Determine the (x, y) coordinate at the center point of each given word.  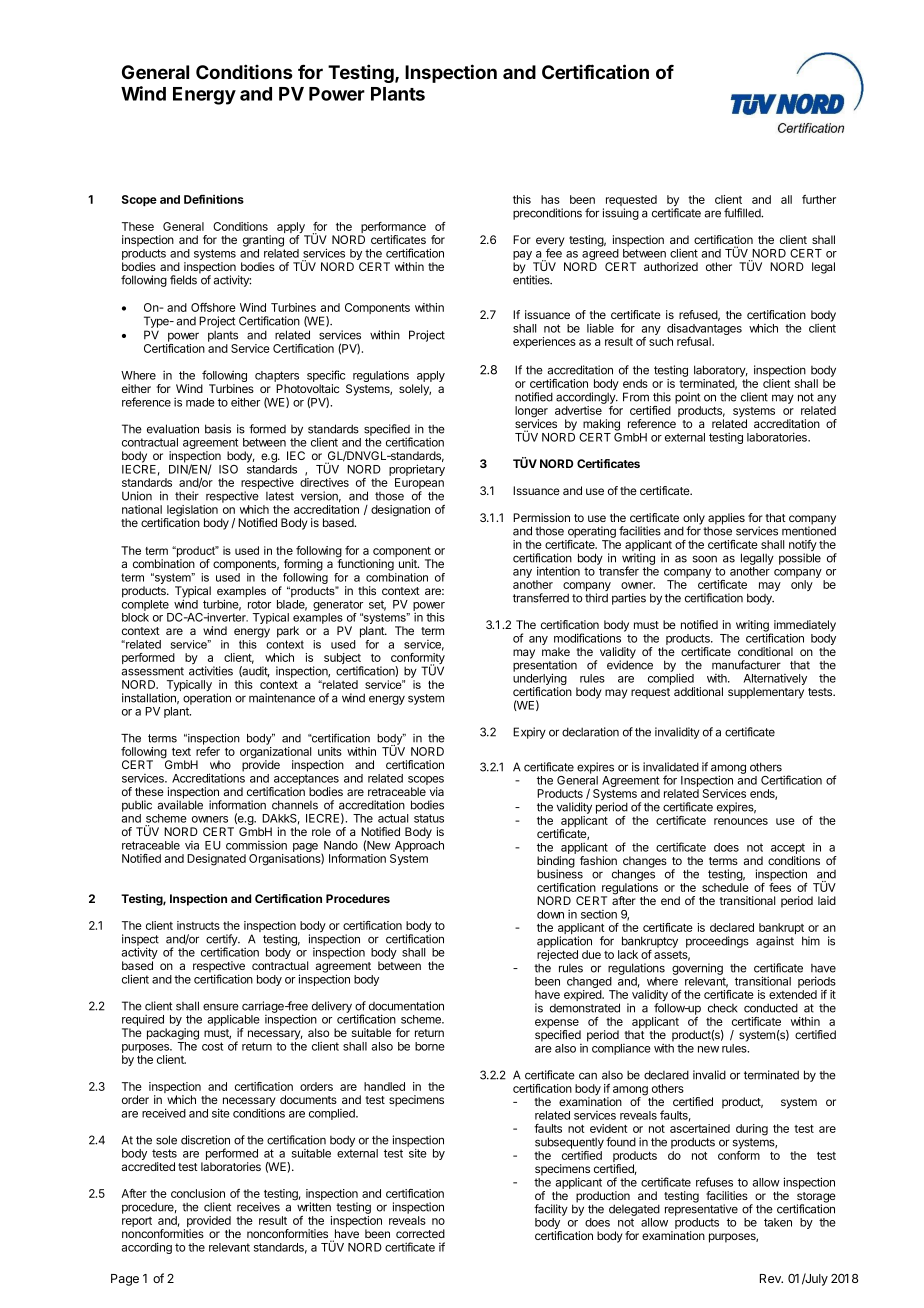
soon (705, 559)
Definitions (214, 199)
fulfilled (743, 213)
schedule (725, 887)
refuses (714, 1182)
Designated (216, 860)
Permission (541, 517)
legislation (191, 512)
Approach (419, 846)
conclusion (198, 1193)
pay (523, 257)
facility (551, 1210)
